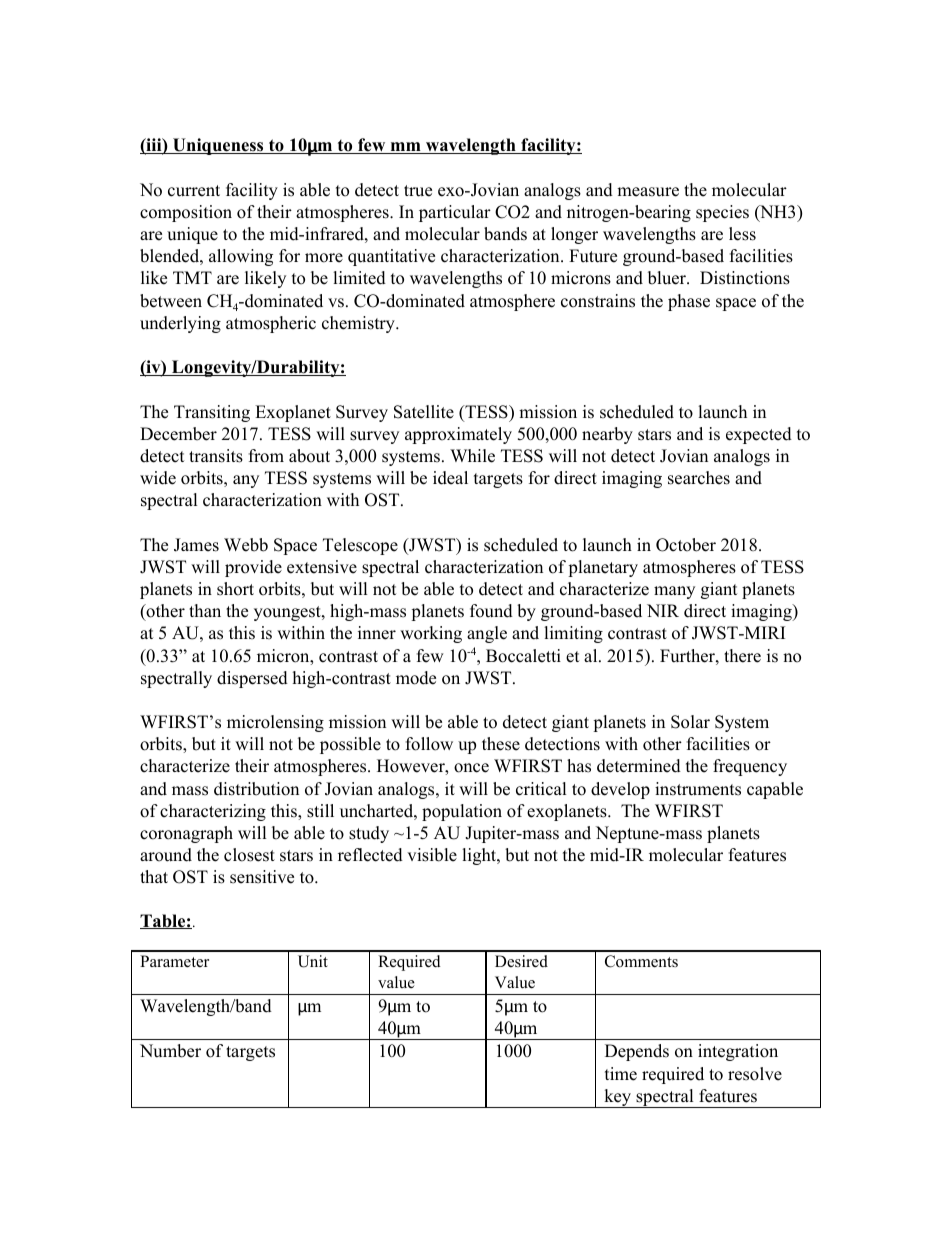  I want to click on searches, so click(699, 478).
